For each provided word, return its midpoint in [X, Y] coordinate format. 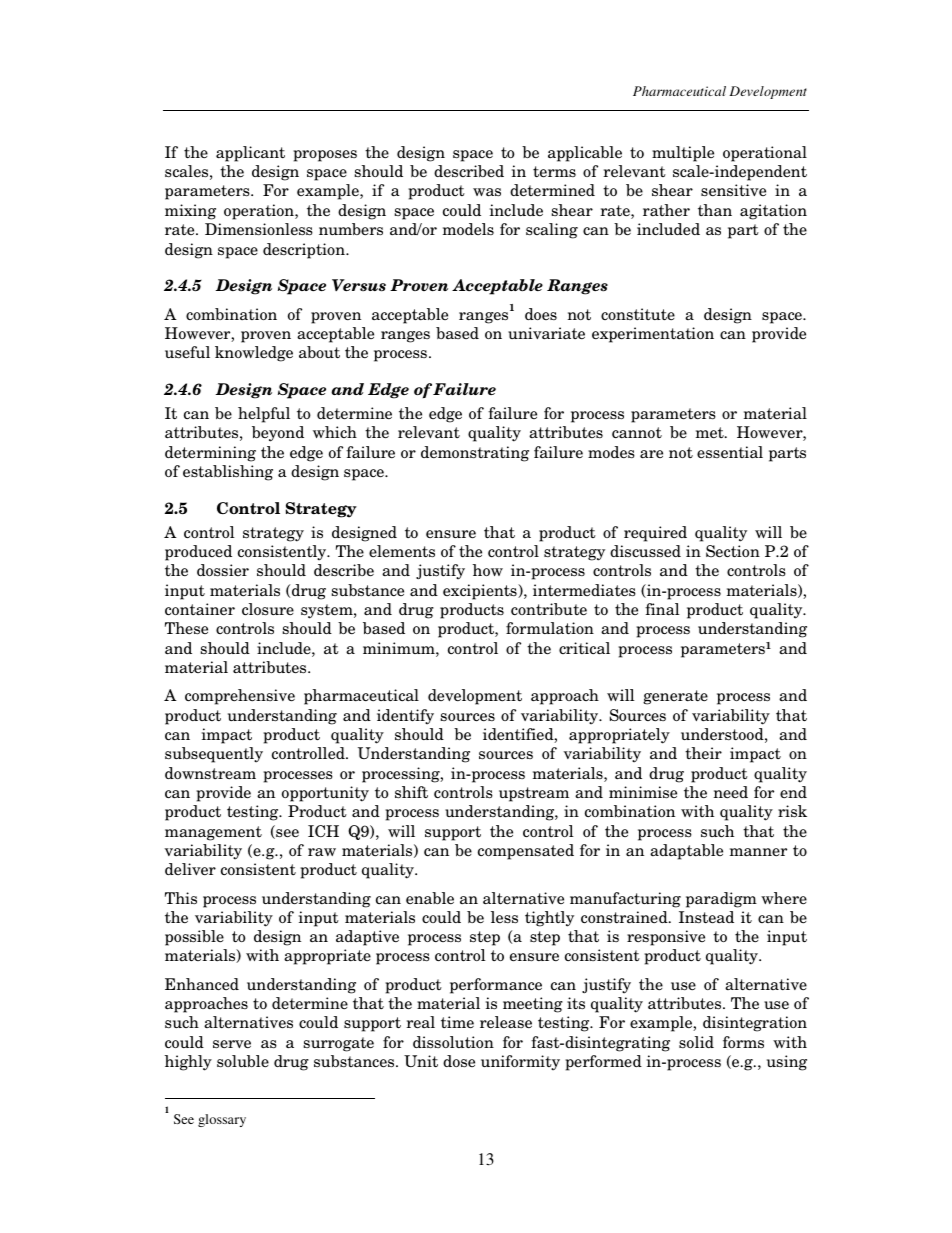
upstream [534, 794]
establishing [228, 473]
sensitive [733, 190]
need [731, 792]
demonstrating [475, 454]
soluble [243, 1061]
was [487, 192]
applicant [250, 154]
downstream [210, 773]
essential [730, 452]
